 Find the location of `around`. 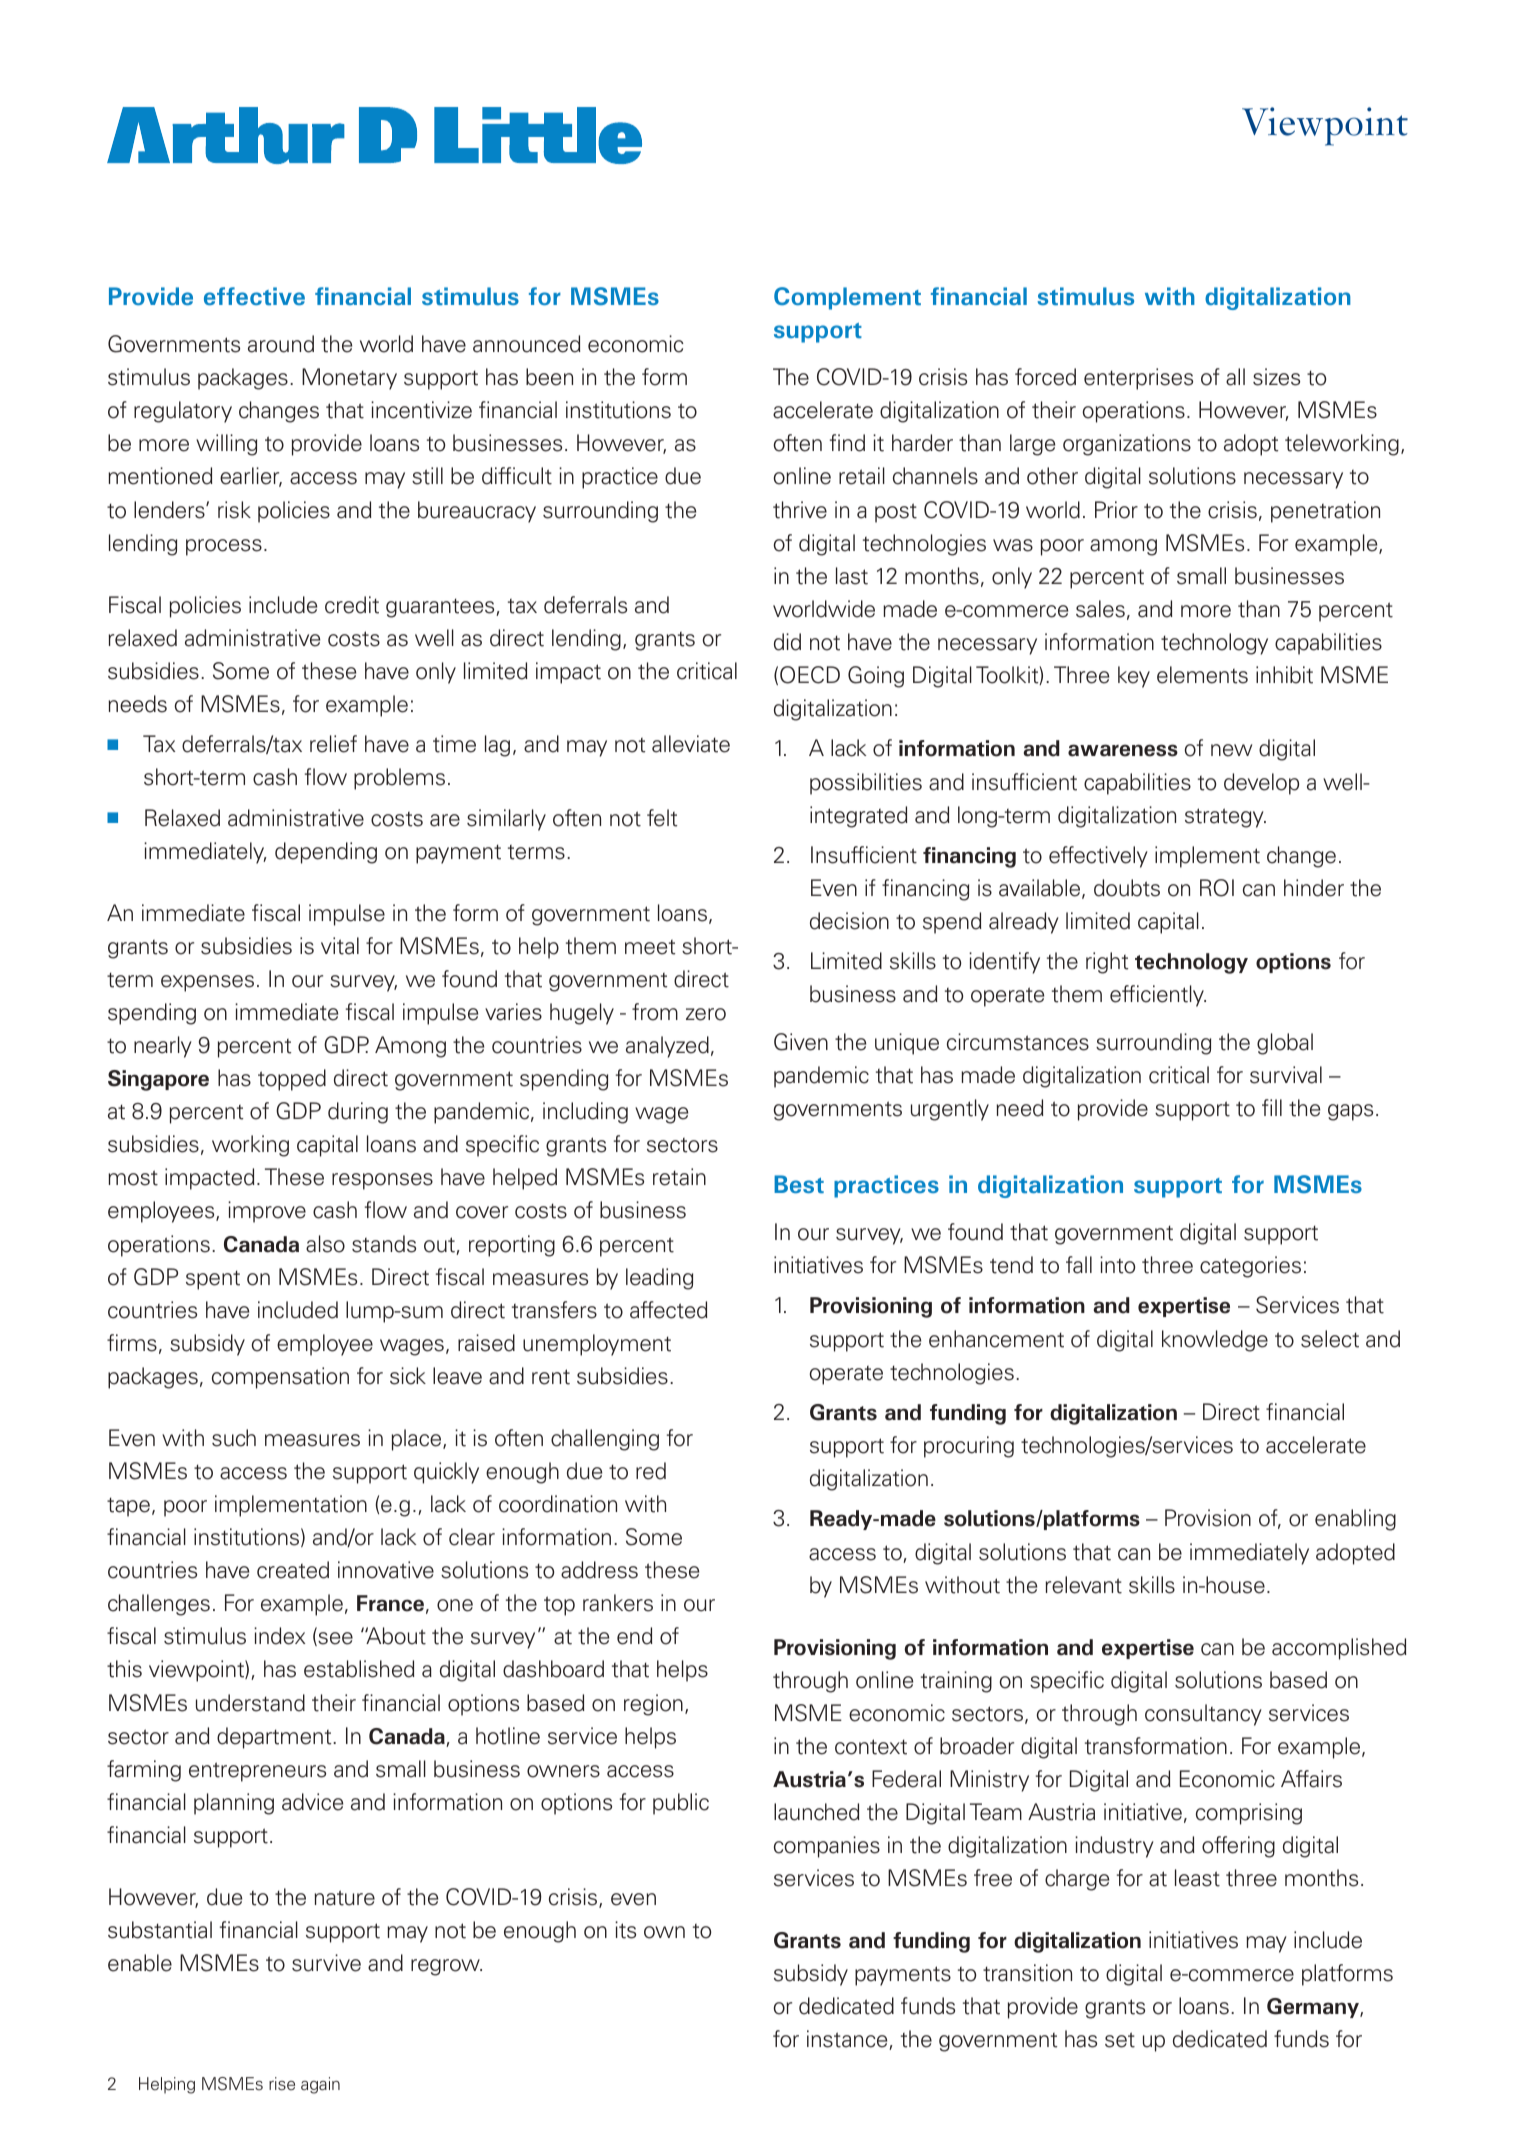

around is located at coordinates (281, 344).
